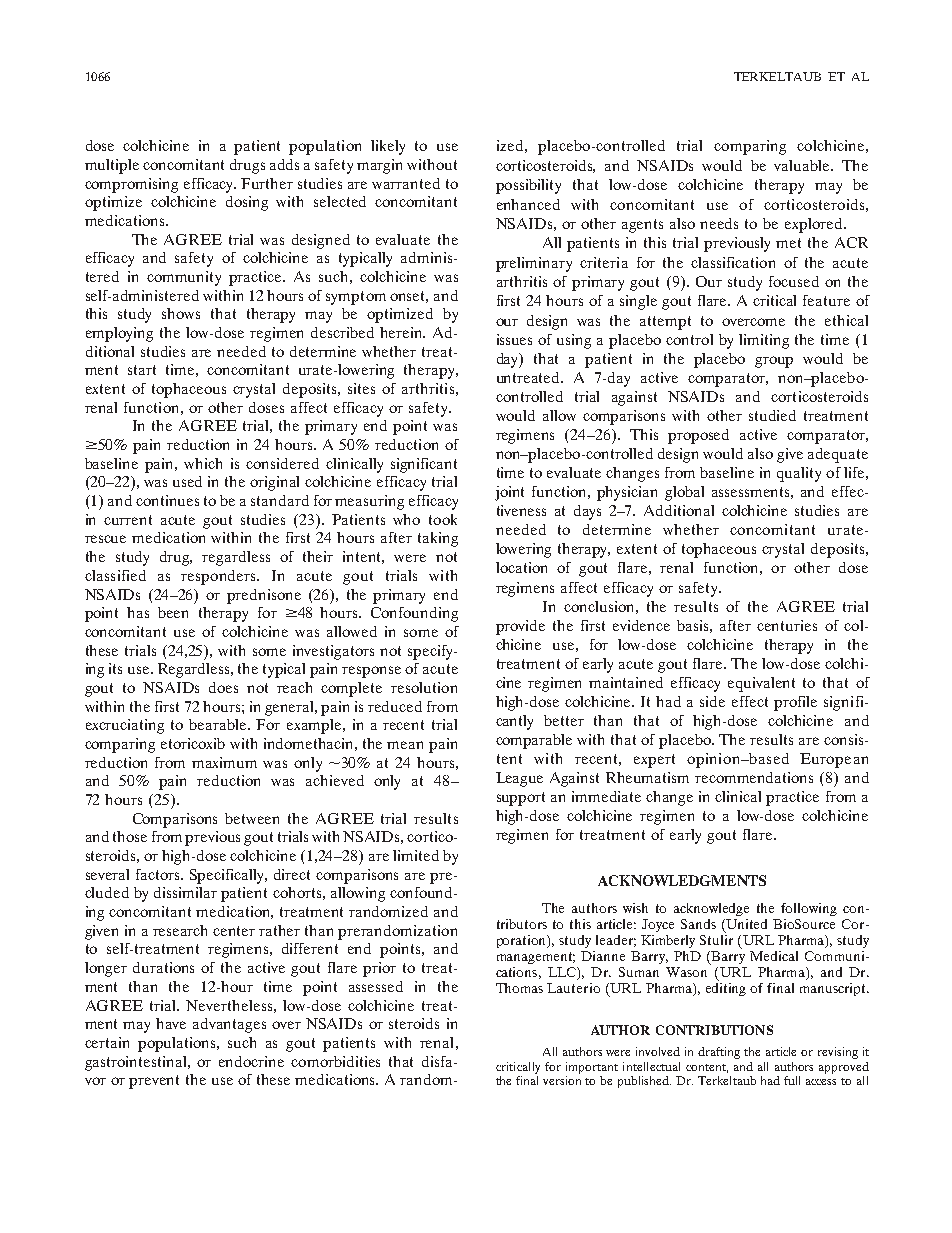 The image size is (952, 1233). Describe the element at coordinates (809, 909) in the screenshot. I see `following` at that location.
